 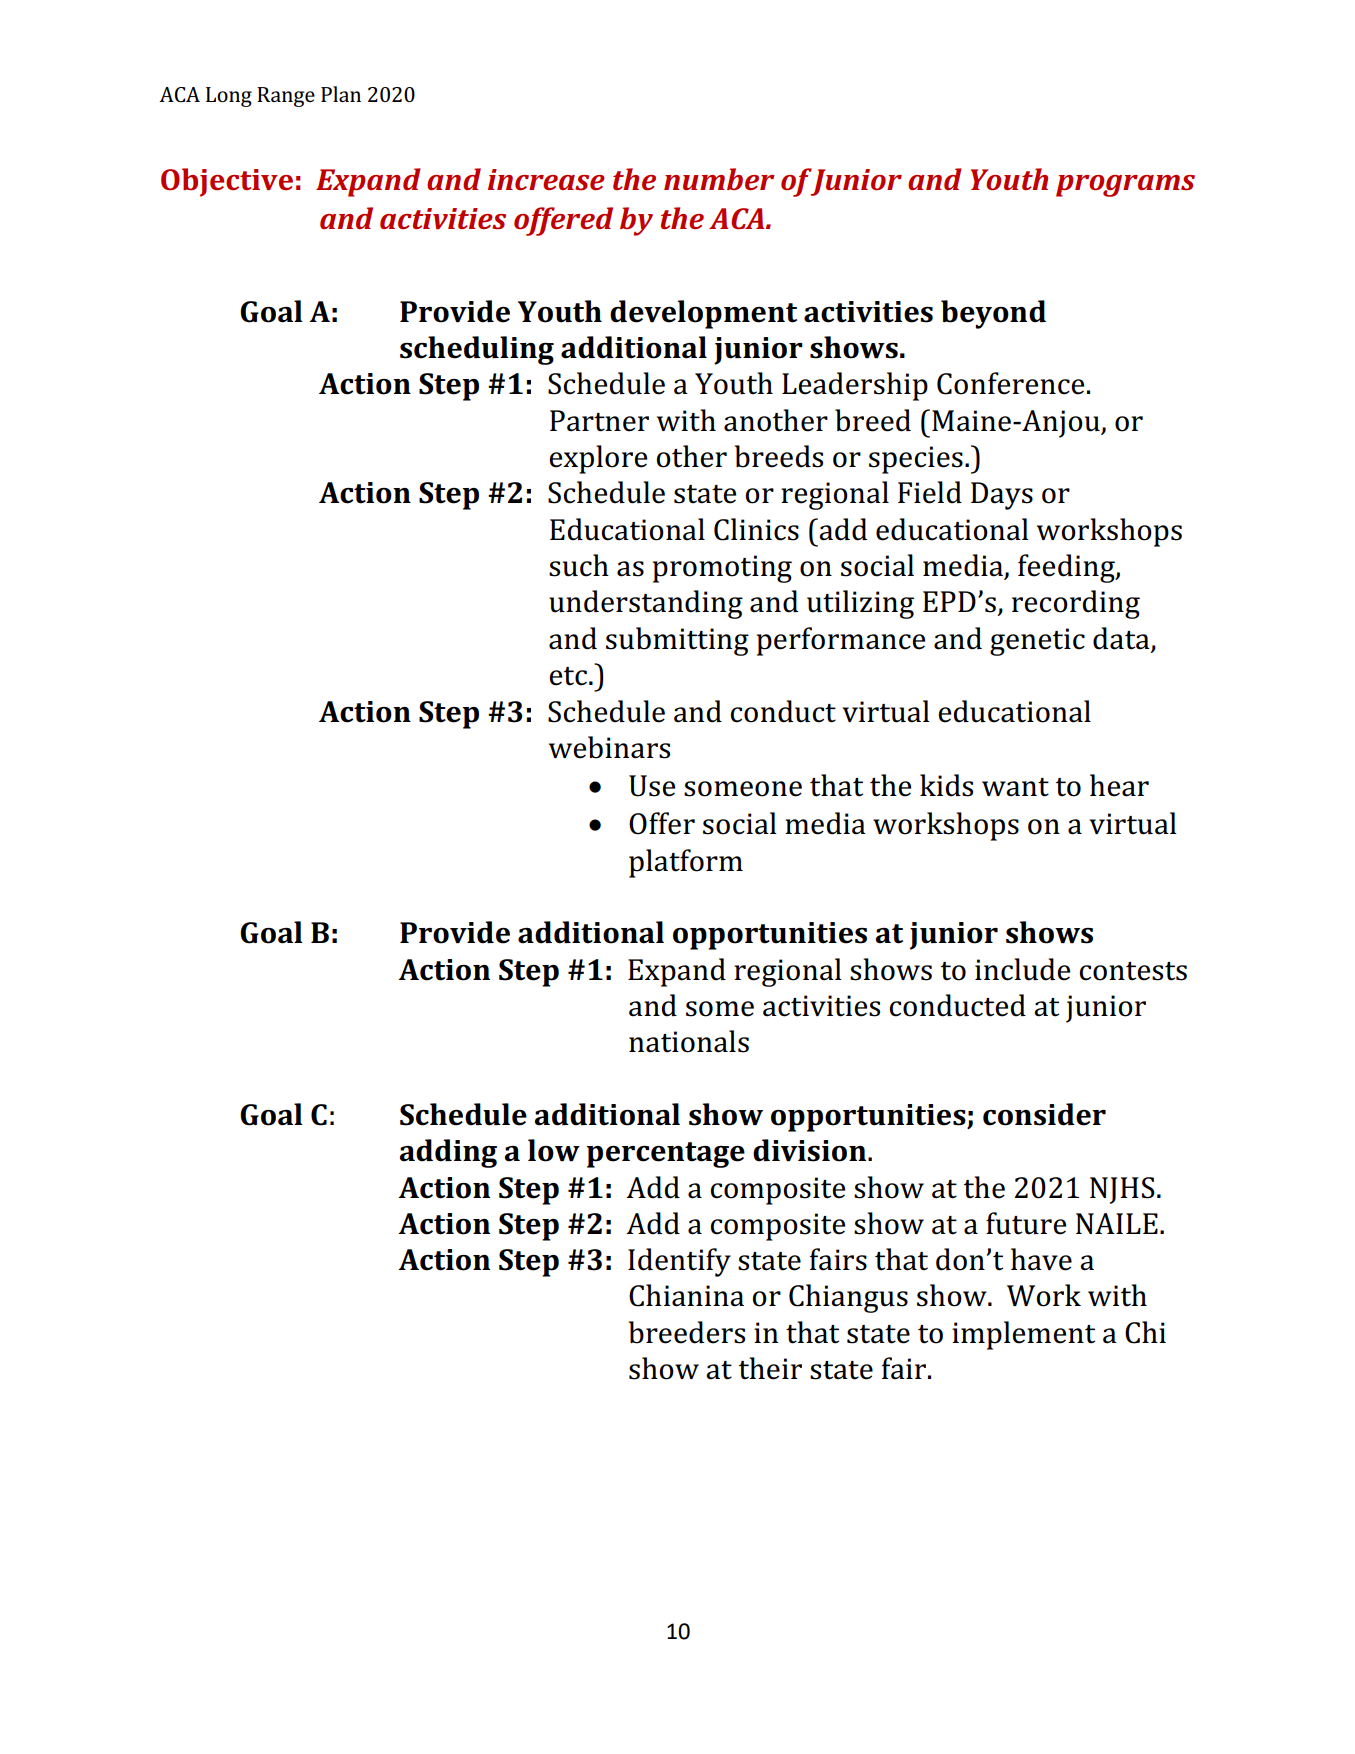 What do you see at coordinates (448, 1153) in the screenshot?
I see `adding` at bounding box center [448, 1153].
